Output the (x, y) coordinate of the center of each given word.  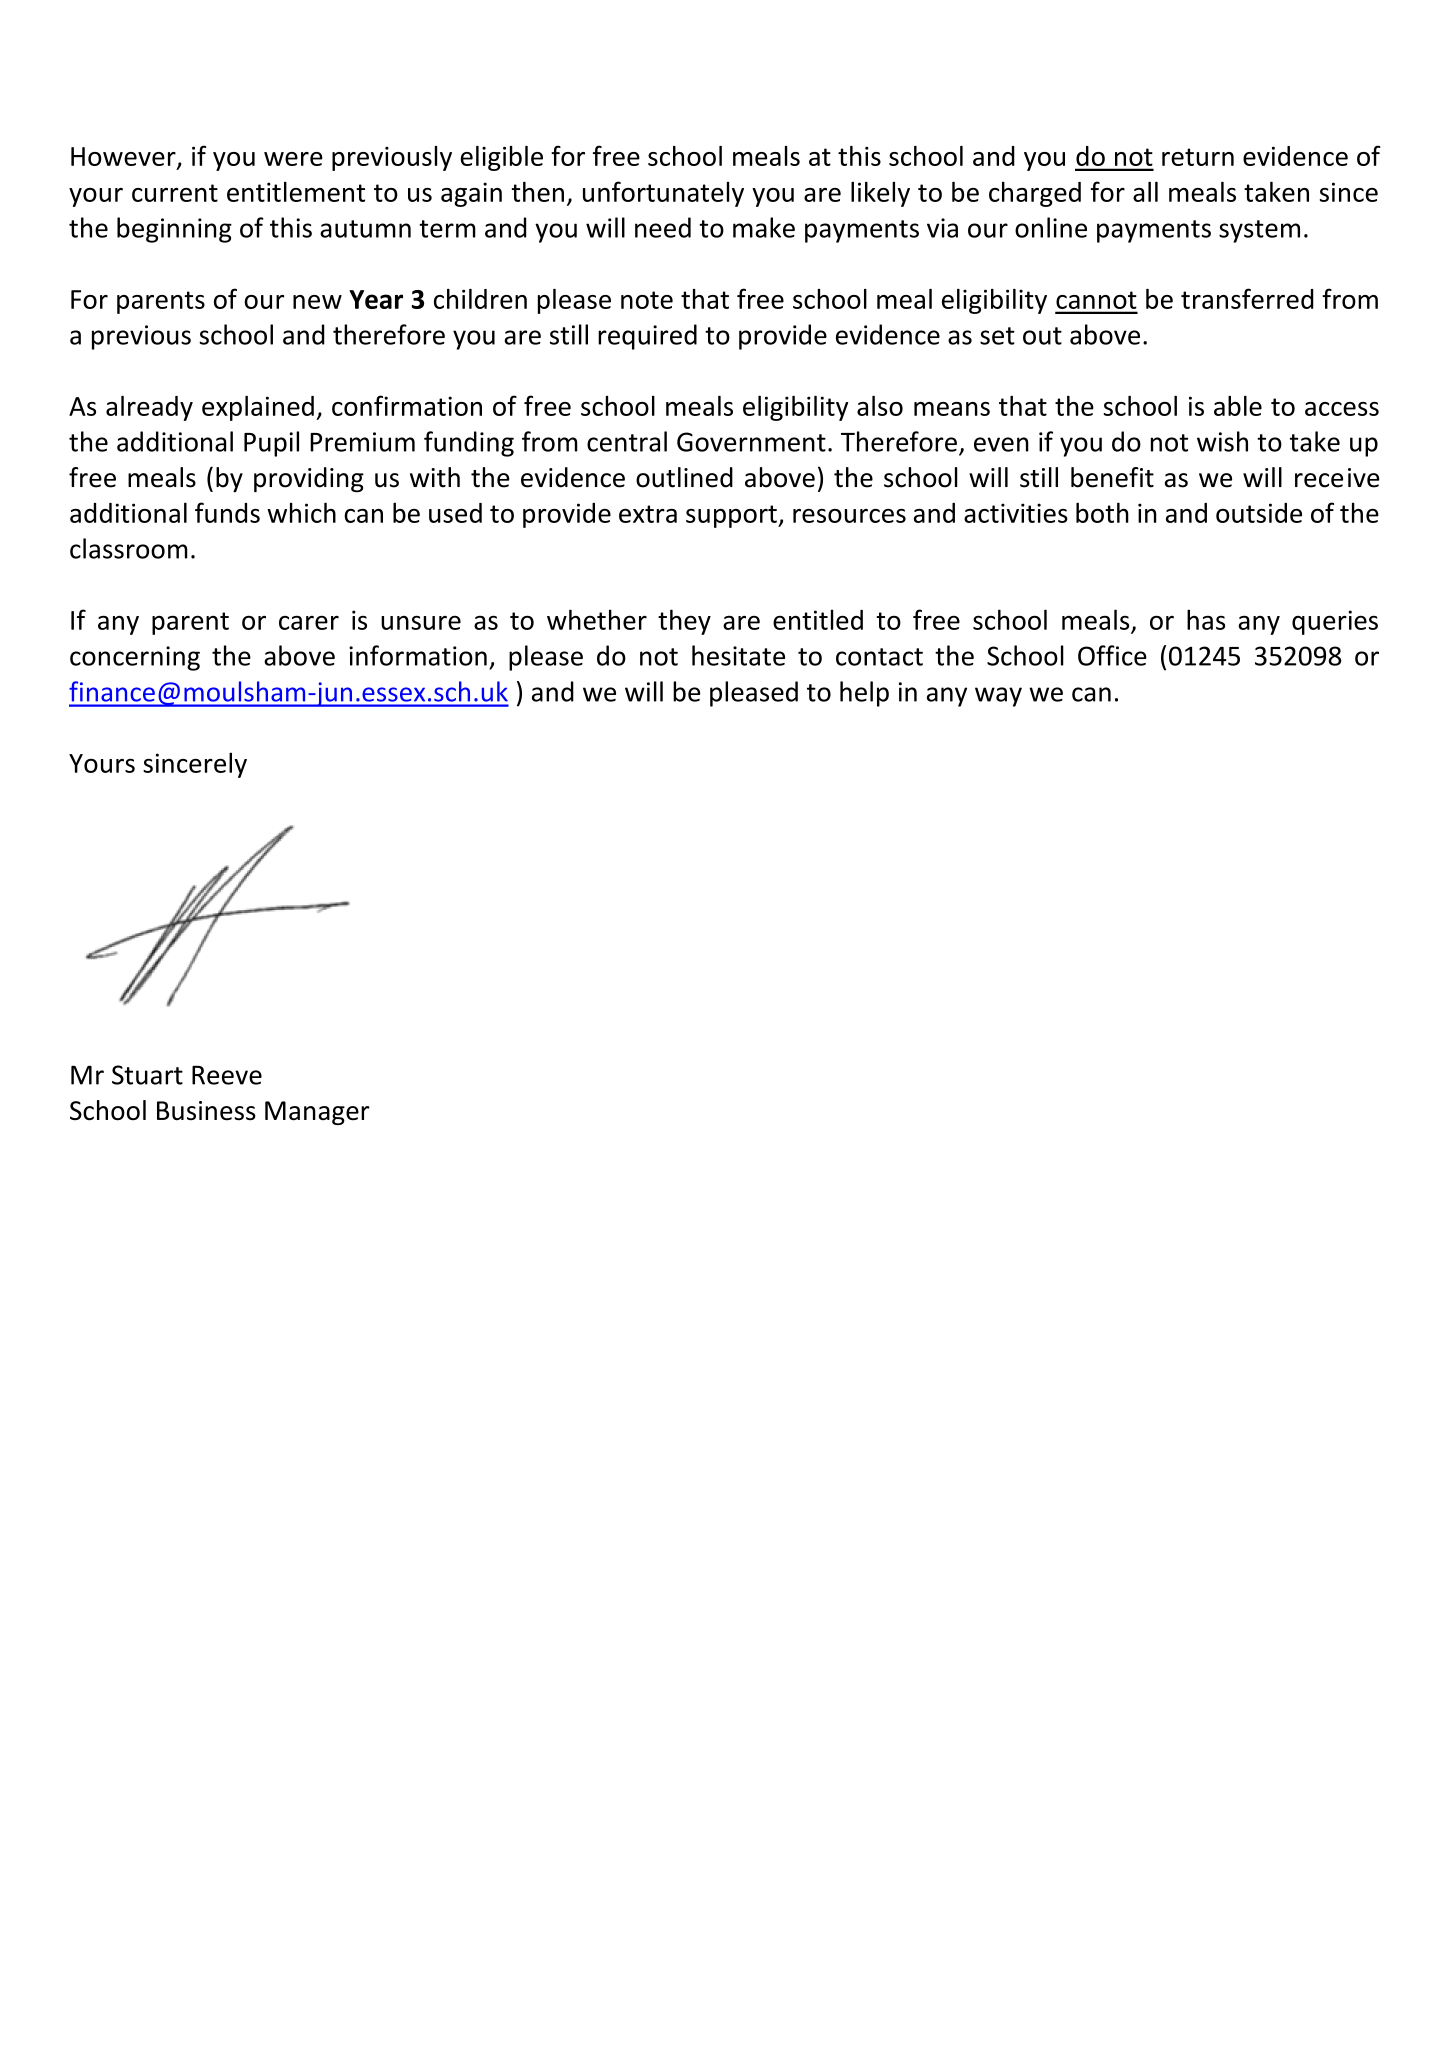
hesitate (738, 655)
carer (309, 622)
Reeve (227, 1075)
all (1145, 191)
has (1206, 619)
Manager (317, 1113)
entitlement (296, 192)
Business (206, 1111)
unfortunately (663, 194)
